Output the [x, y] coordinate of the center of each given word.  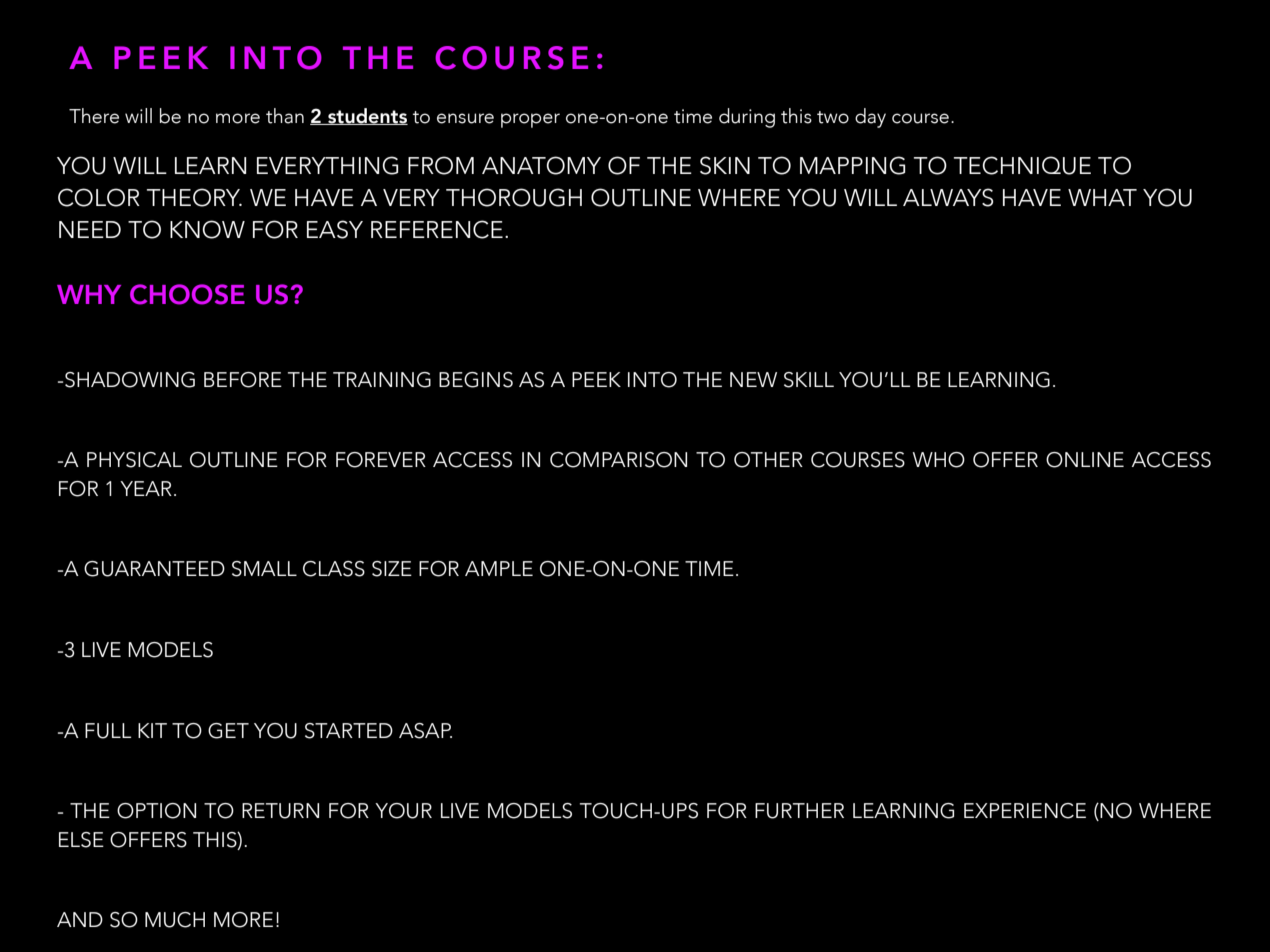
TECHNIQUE [1022, 165]
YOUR [403, 811]
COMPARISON [618, 460]
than [285, 116]
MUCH [175, 920]
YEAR [146, 488]
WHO [939, 460]
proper [530, 120]
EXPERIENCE [1025, 811]
